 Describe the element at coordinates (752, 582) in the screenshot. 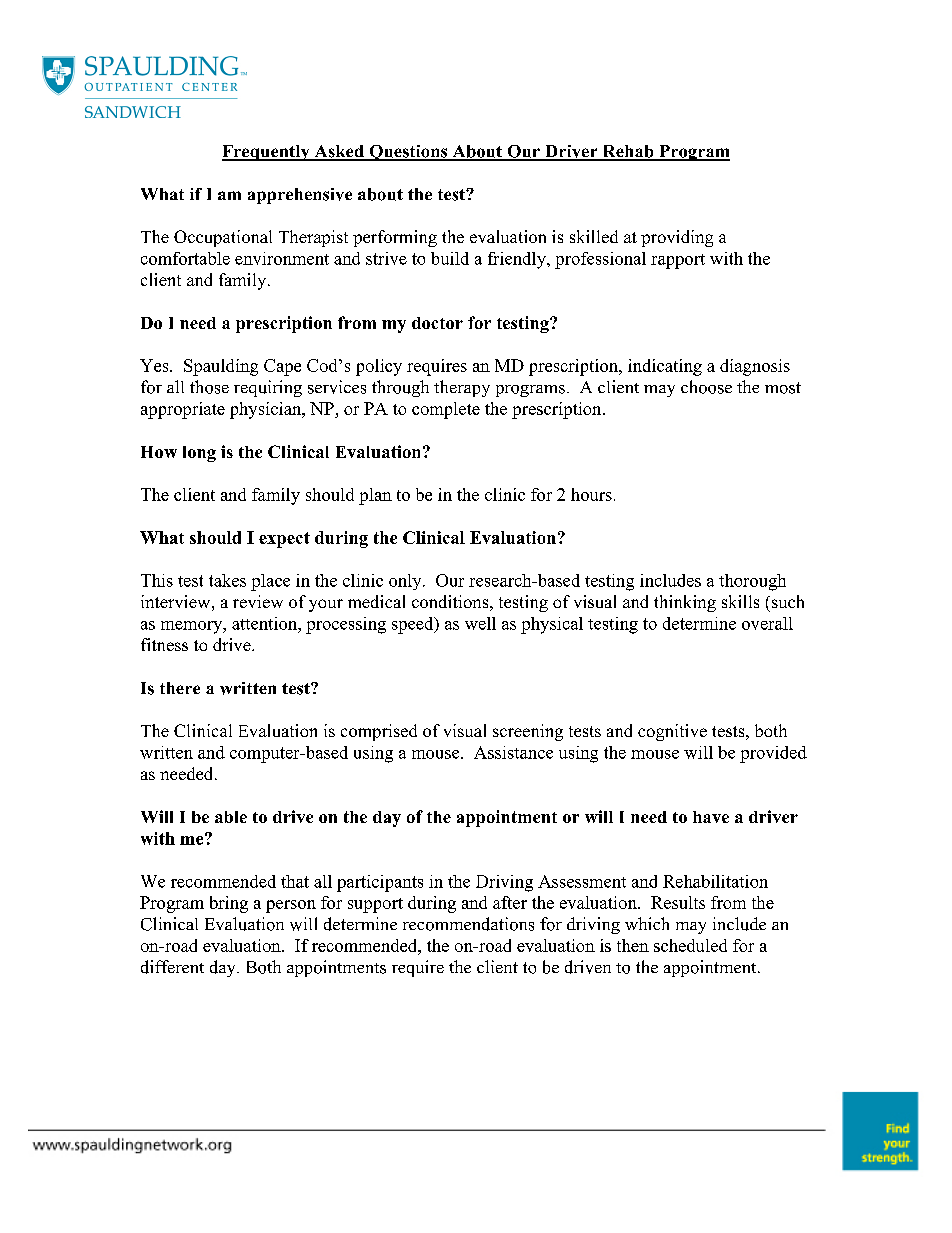

I see `thorough` at that location.
